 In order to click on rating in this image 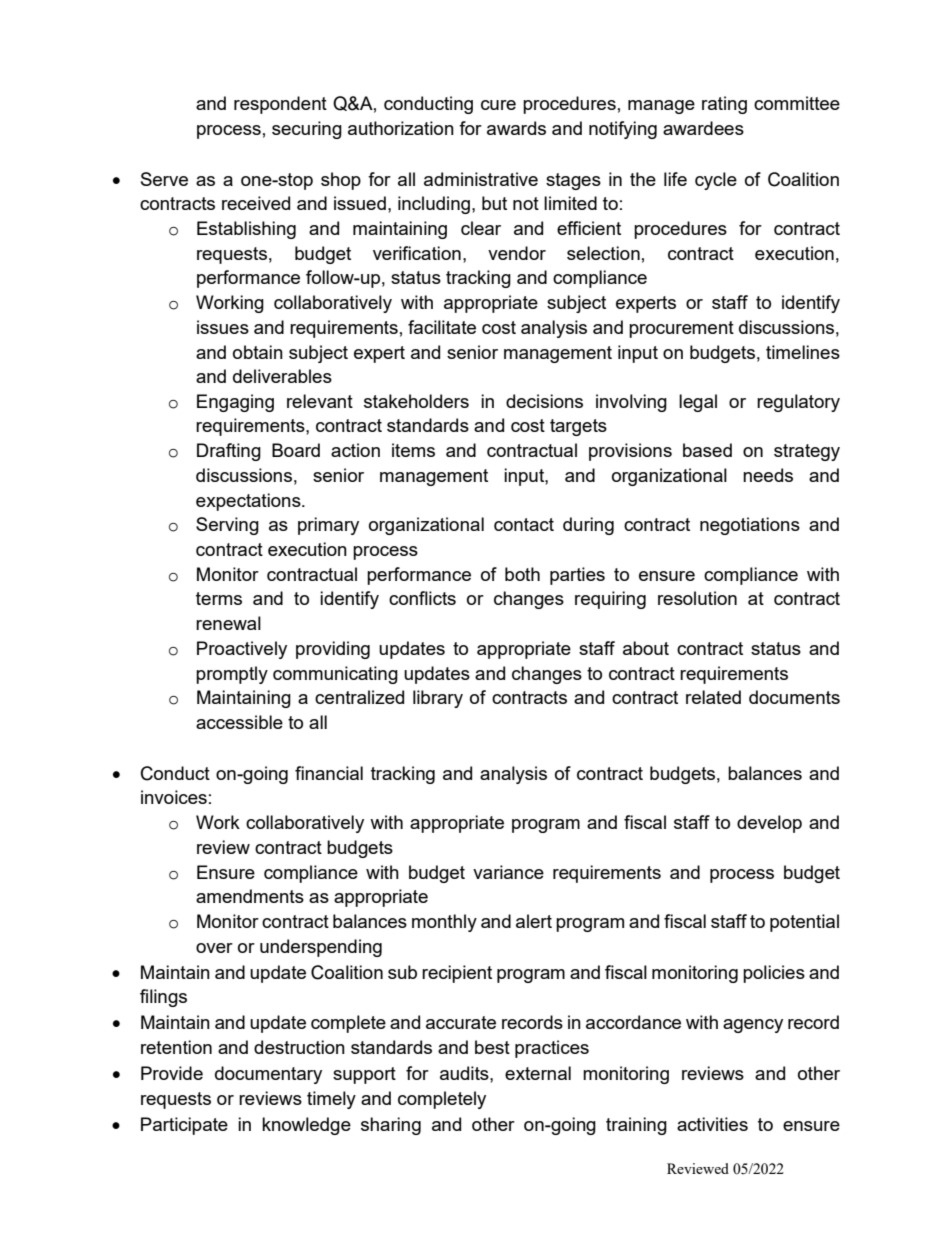, I will do `click(724, 105)`.
